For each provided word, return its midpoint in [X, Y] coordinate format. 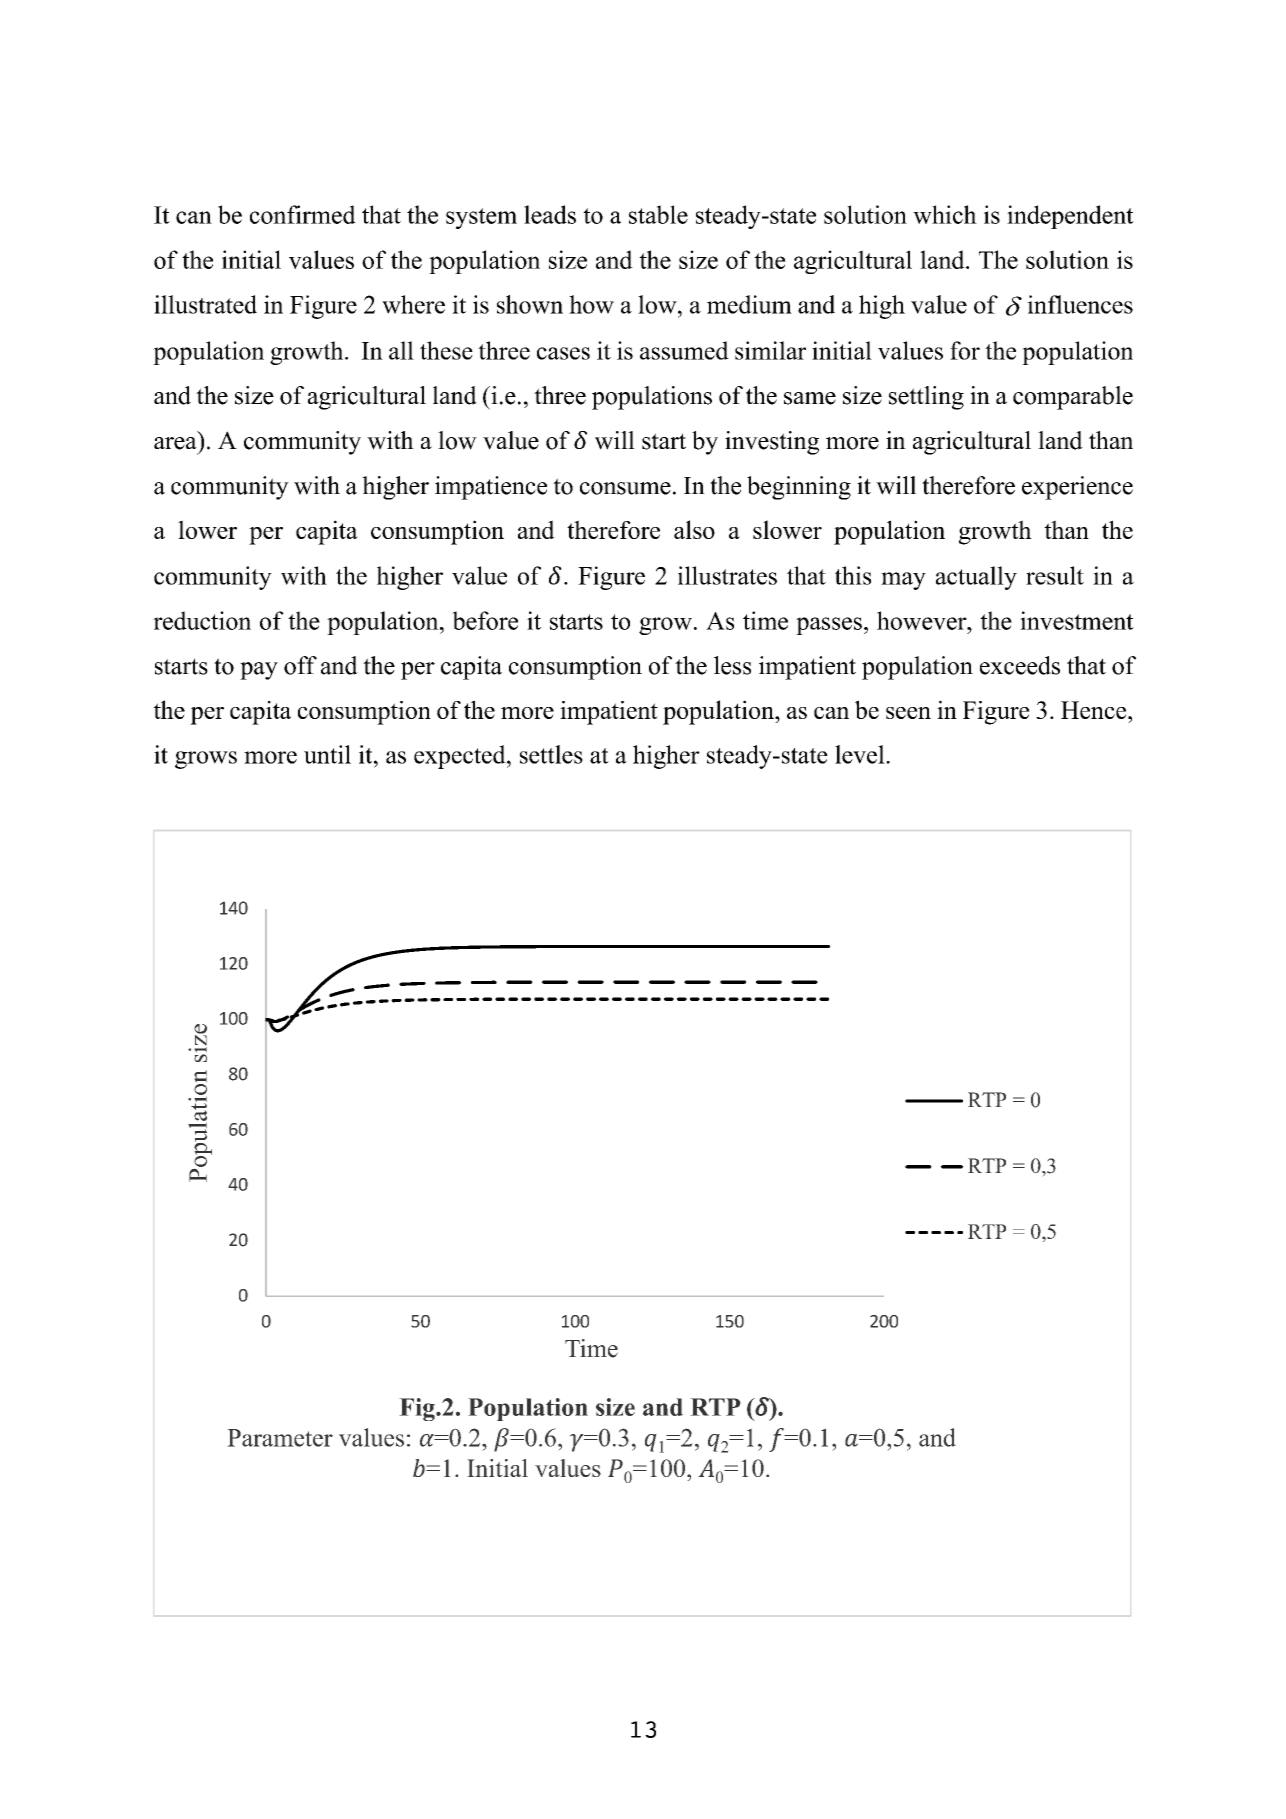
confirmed [303, 214]
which [945, 214]
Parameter [280, 1438]
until [327, 754]
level [861, 754]
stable [658, 214]
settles [551, 754]
